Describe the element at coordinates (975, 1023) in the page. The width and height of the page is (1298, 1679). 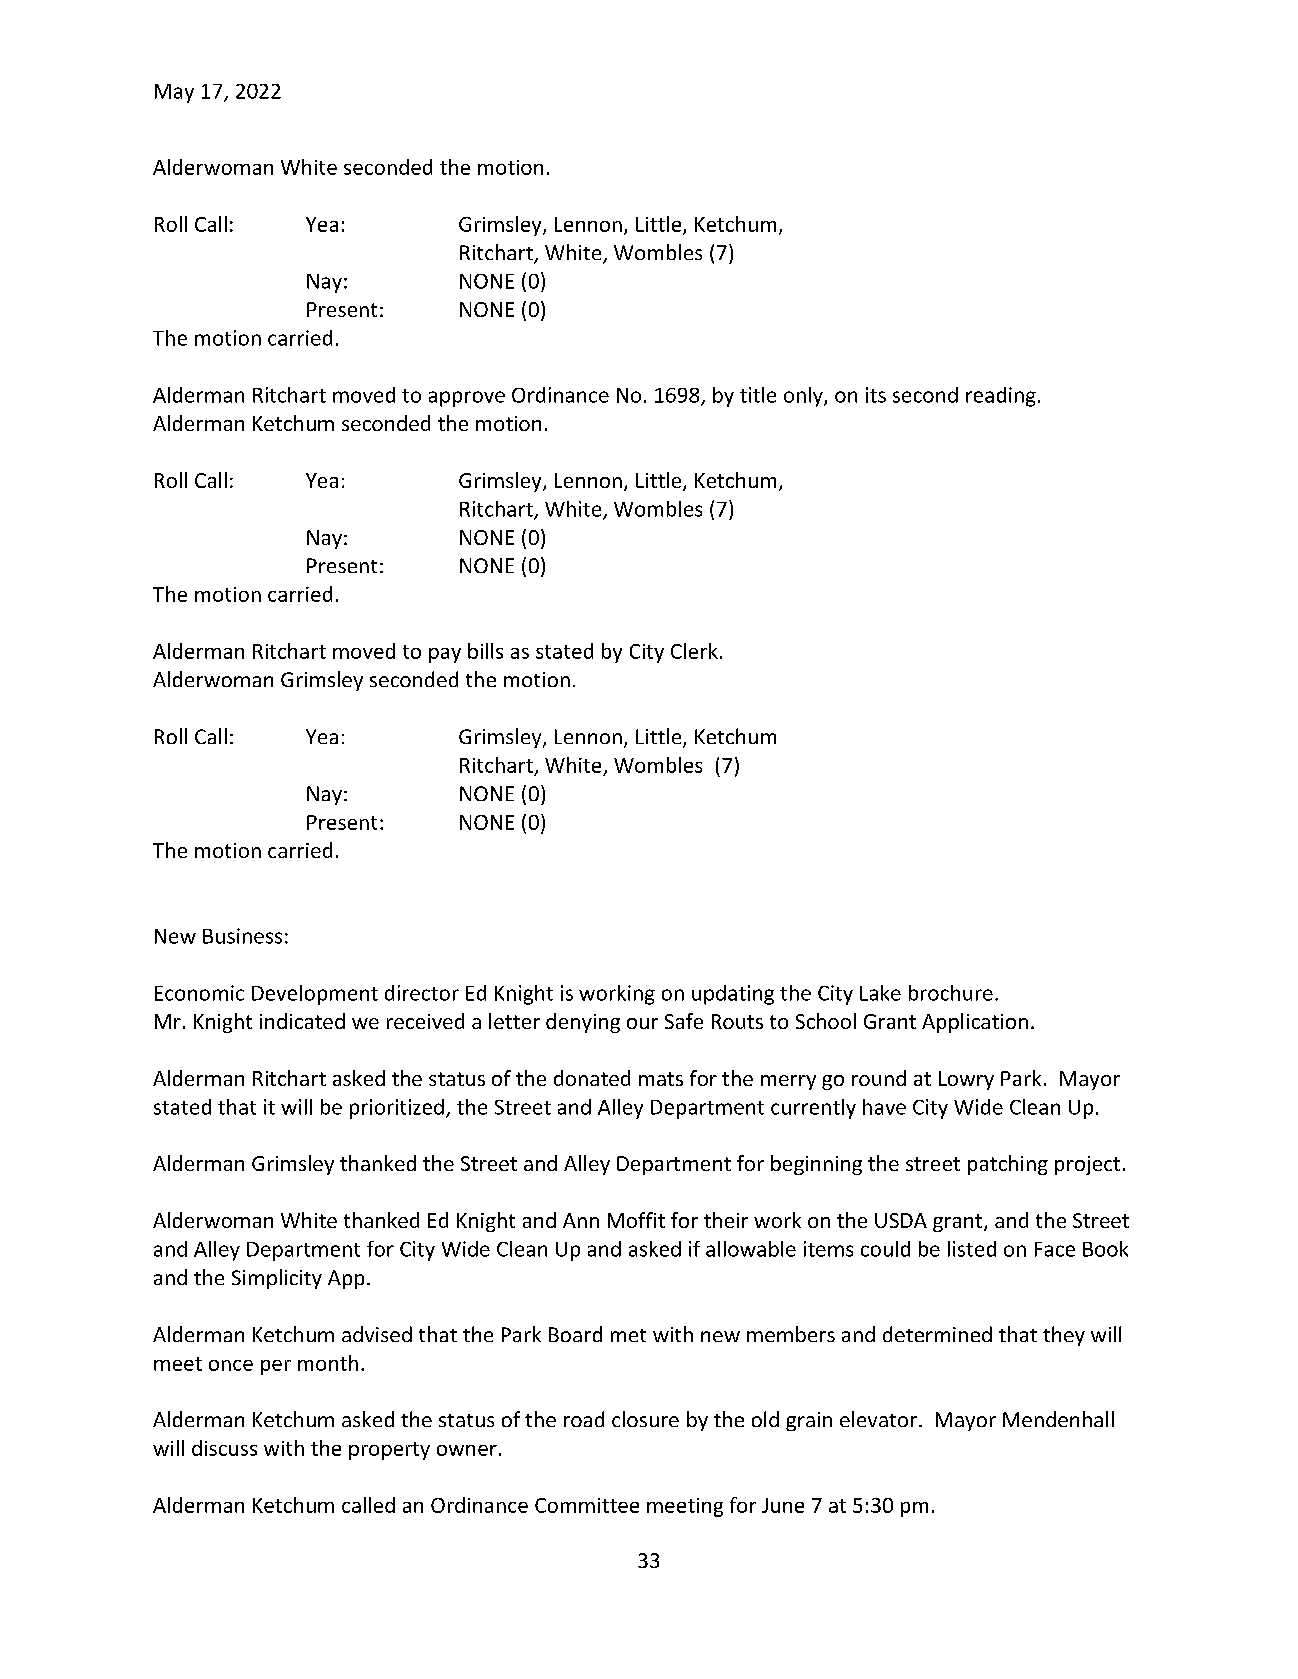
I see `Application` at that location.
